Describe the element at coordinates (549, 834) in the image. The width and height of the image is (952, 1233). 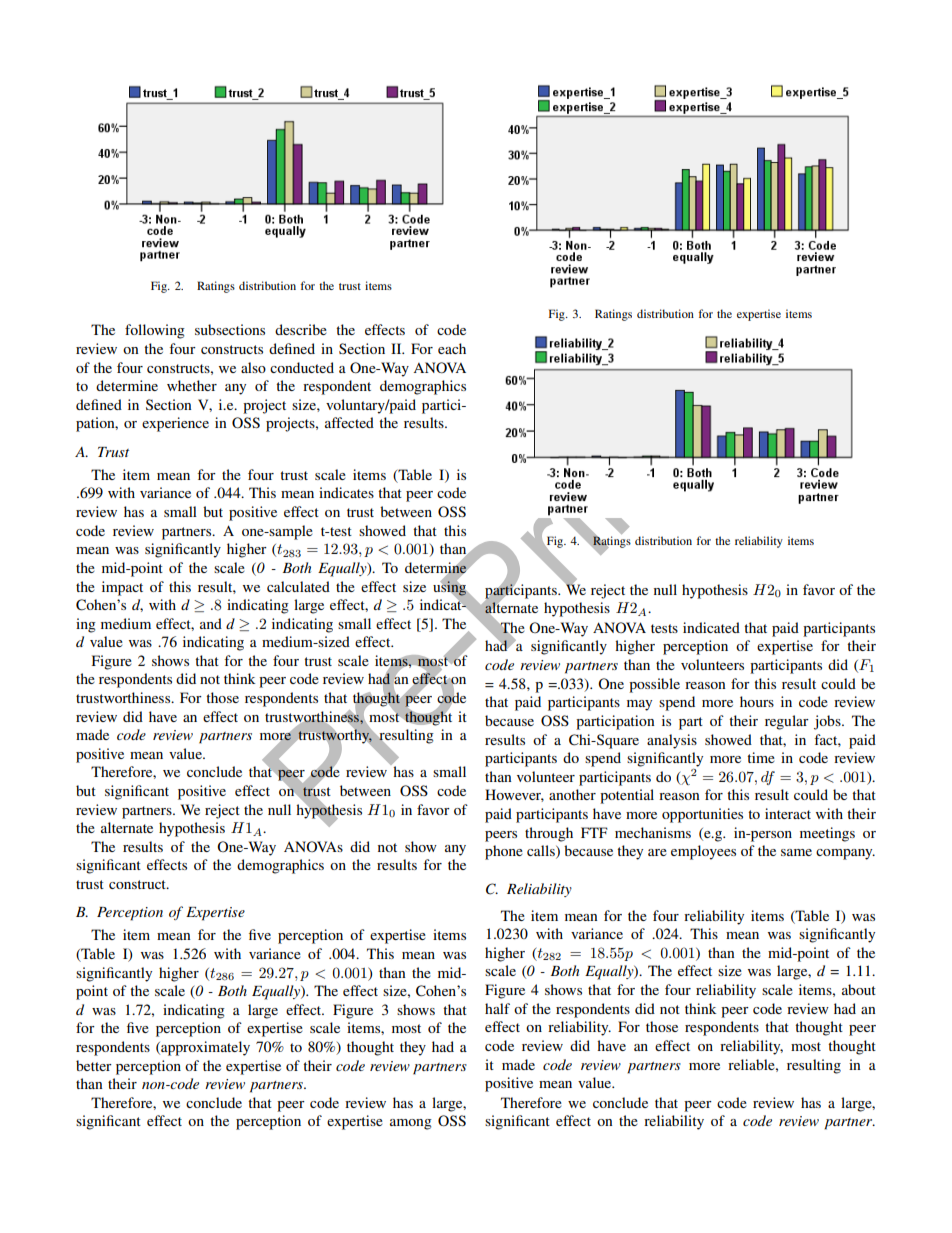
I see `through` at that location.
